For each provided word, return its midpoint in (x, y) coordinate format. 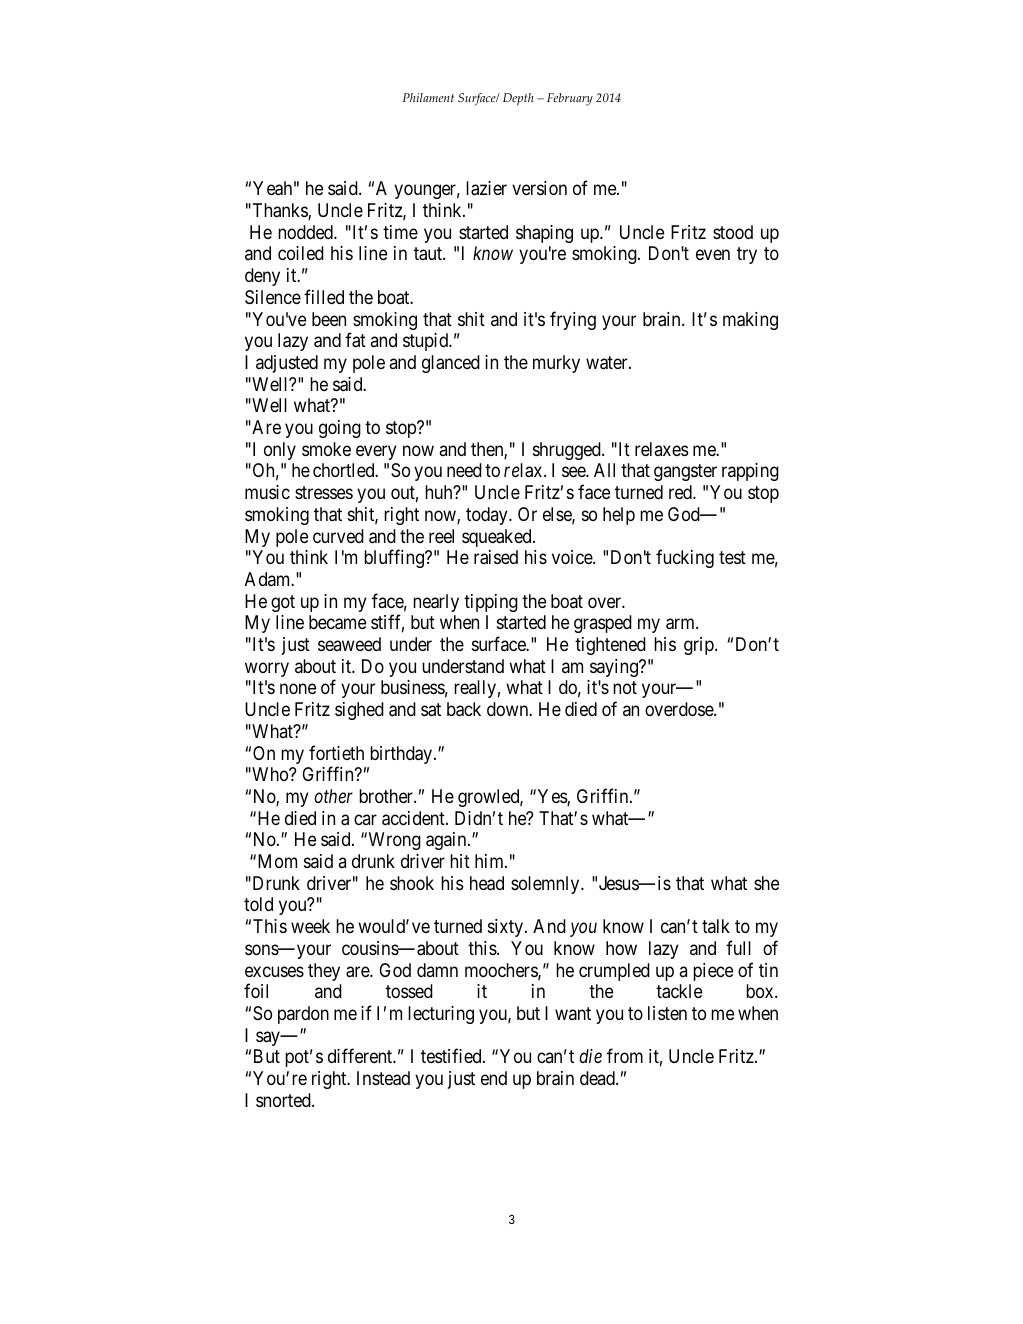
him (490, 861)
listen (667, 1013)
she (766, 883)
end (494, 1078)
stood (733, 232)
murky (556, 364)
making (750, 321)
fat (355, 340)
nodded (306, 232)
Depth (518, 99)
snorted (284, 1100)
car (365, 819)
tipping (491, 603)
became (337, 622)
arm (681, 624)
